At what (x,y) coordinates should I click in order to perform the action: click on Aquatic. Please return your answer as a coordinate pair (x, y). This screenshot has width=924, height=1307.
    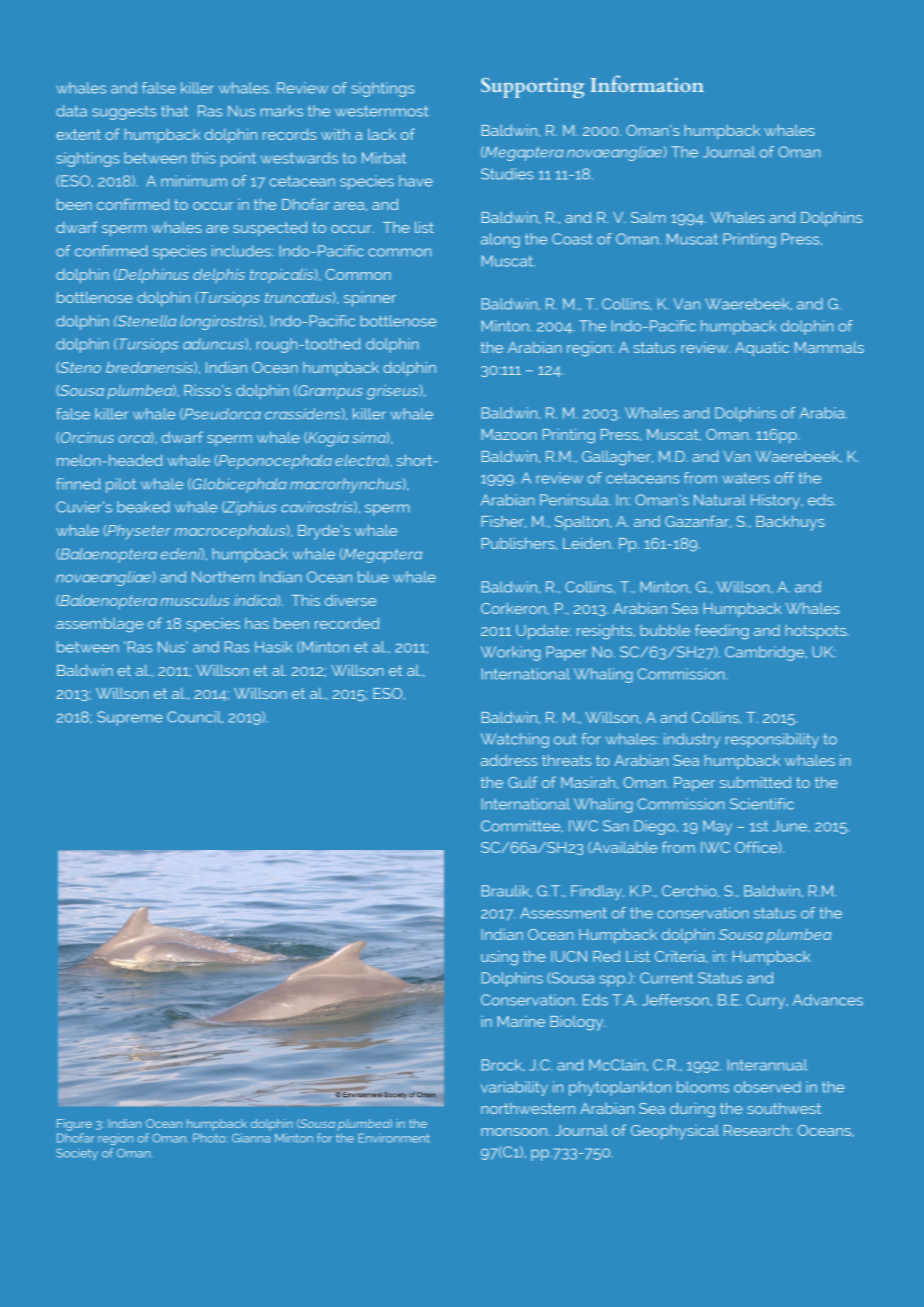
    Looking at the image, I should click on (762, 348).
